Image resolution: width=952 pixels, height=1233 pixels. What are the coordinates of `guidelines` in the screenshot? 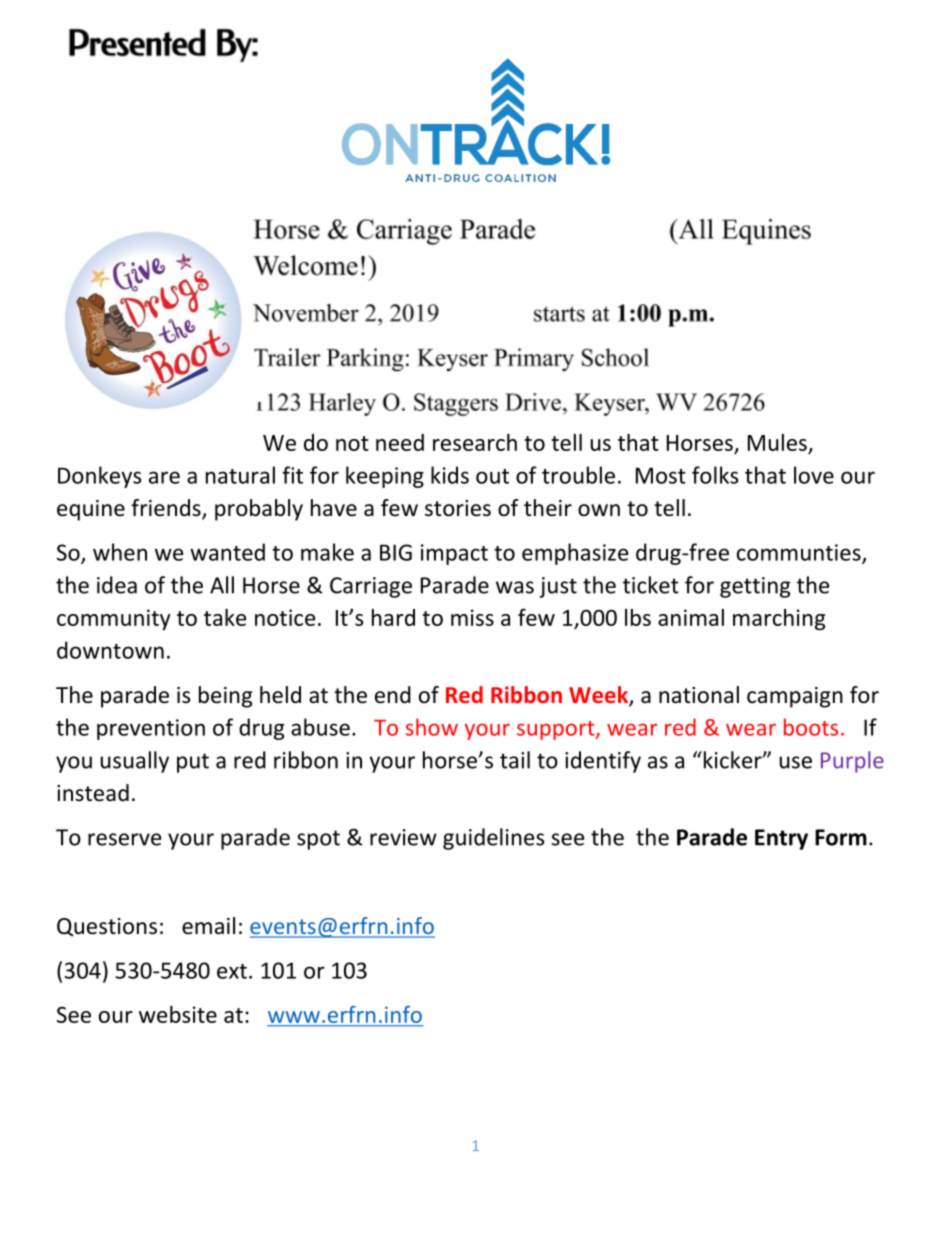 It's located at (493, 839).
